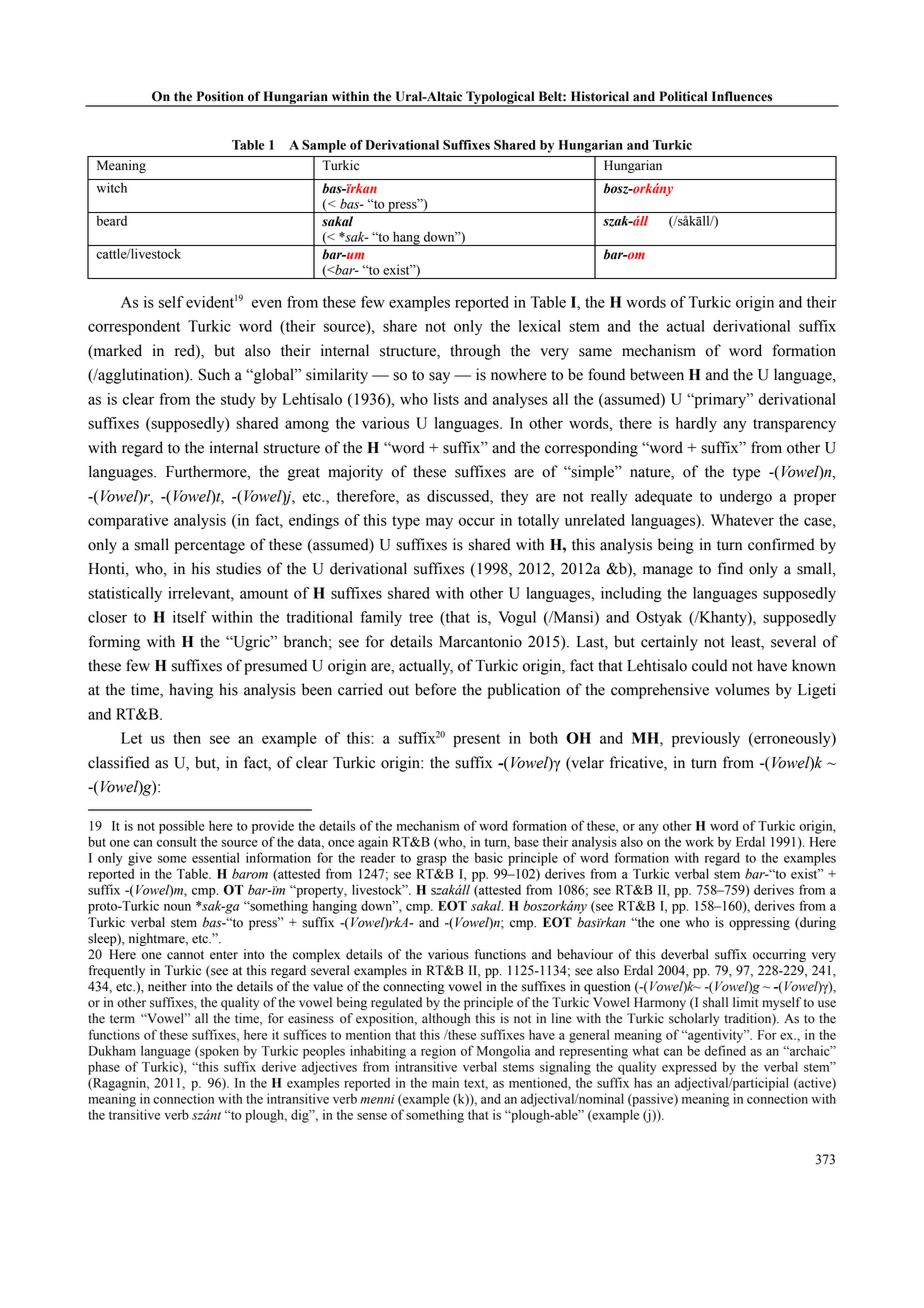 Image resolution: width=924 pixels, height=1308 pixels. I want to click on correspondent, so click(134, 327).
